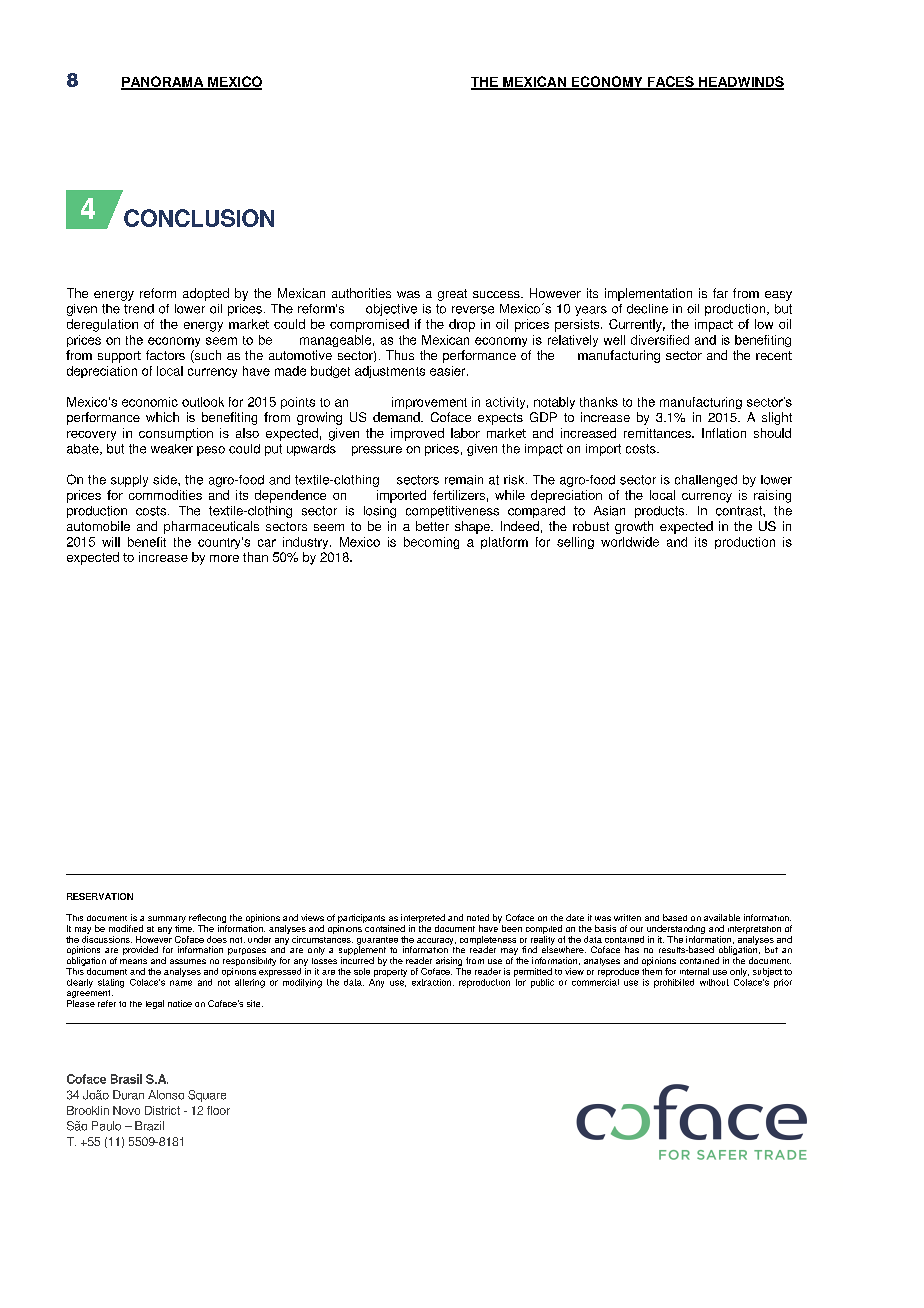  What do you see at coordinates (163, 82) in the screenshot?
I see `PANORAMA` at bounding box center [163, 82].
